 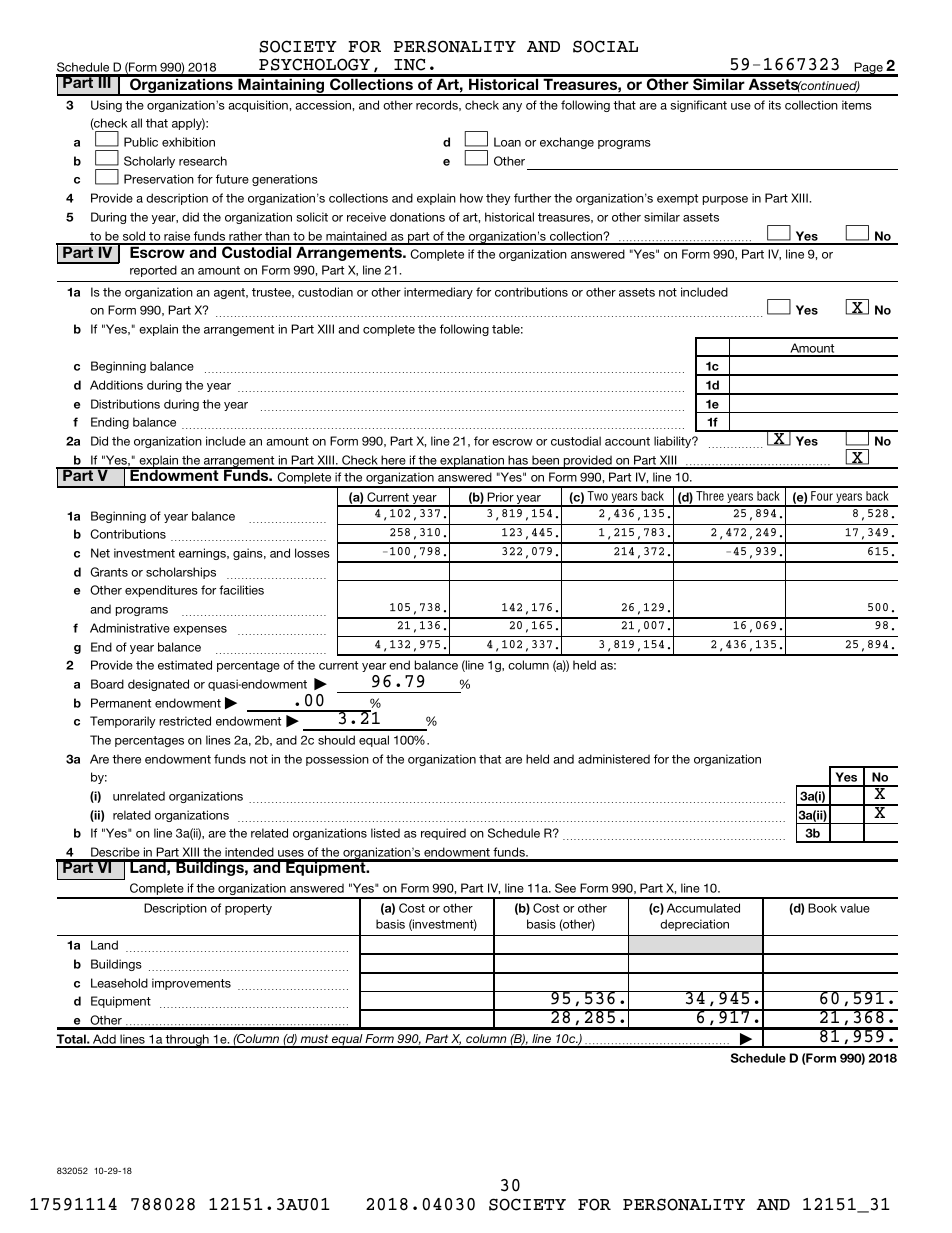 I want to click on administered, so click(x=614, y=759).
